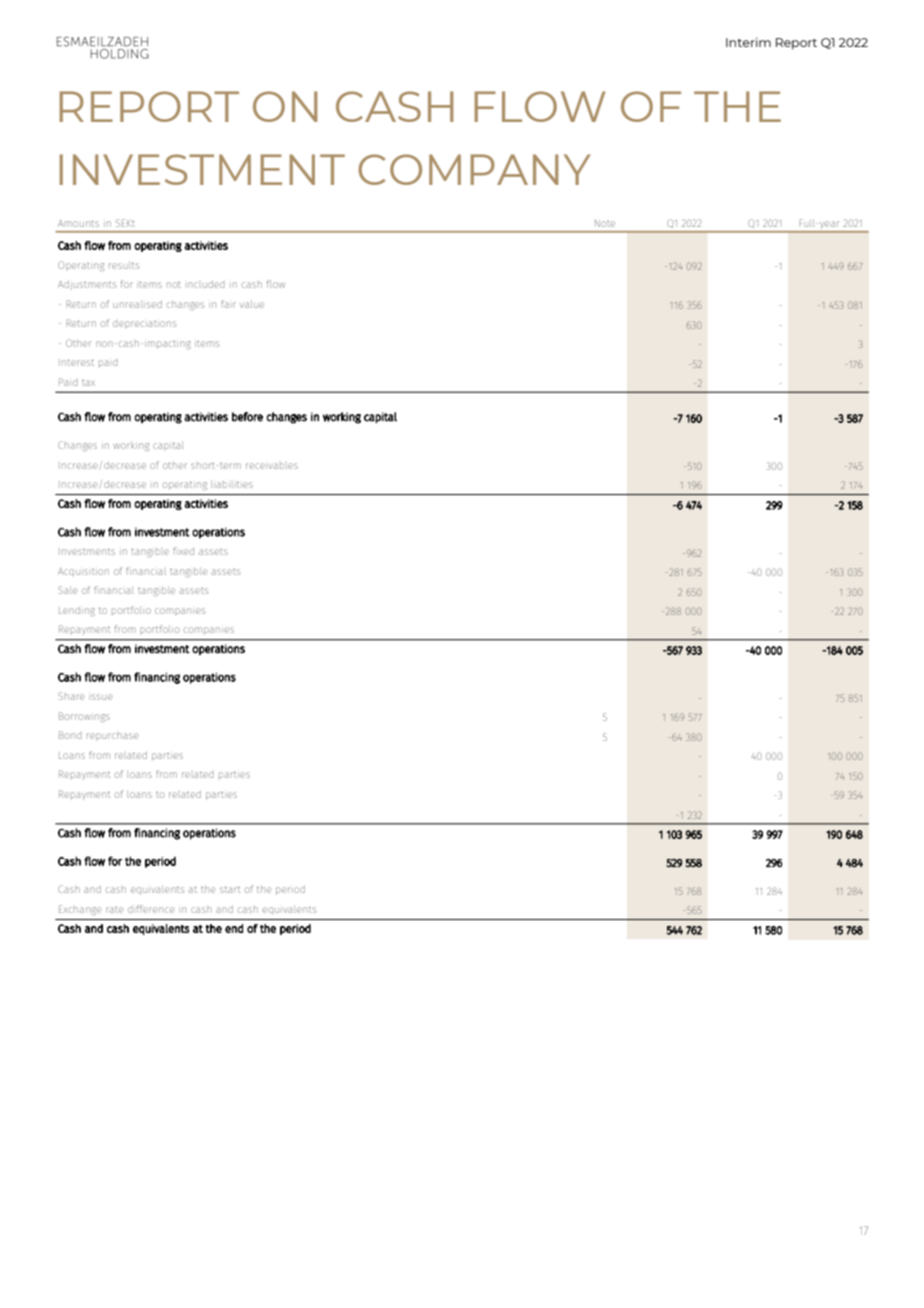  Describe the element at coordinates (78, 223) in the screenshot. I see `Amounts` at that location.
